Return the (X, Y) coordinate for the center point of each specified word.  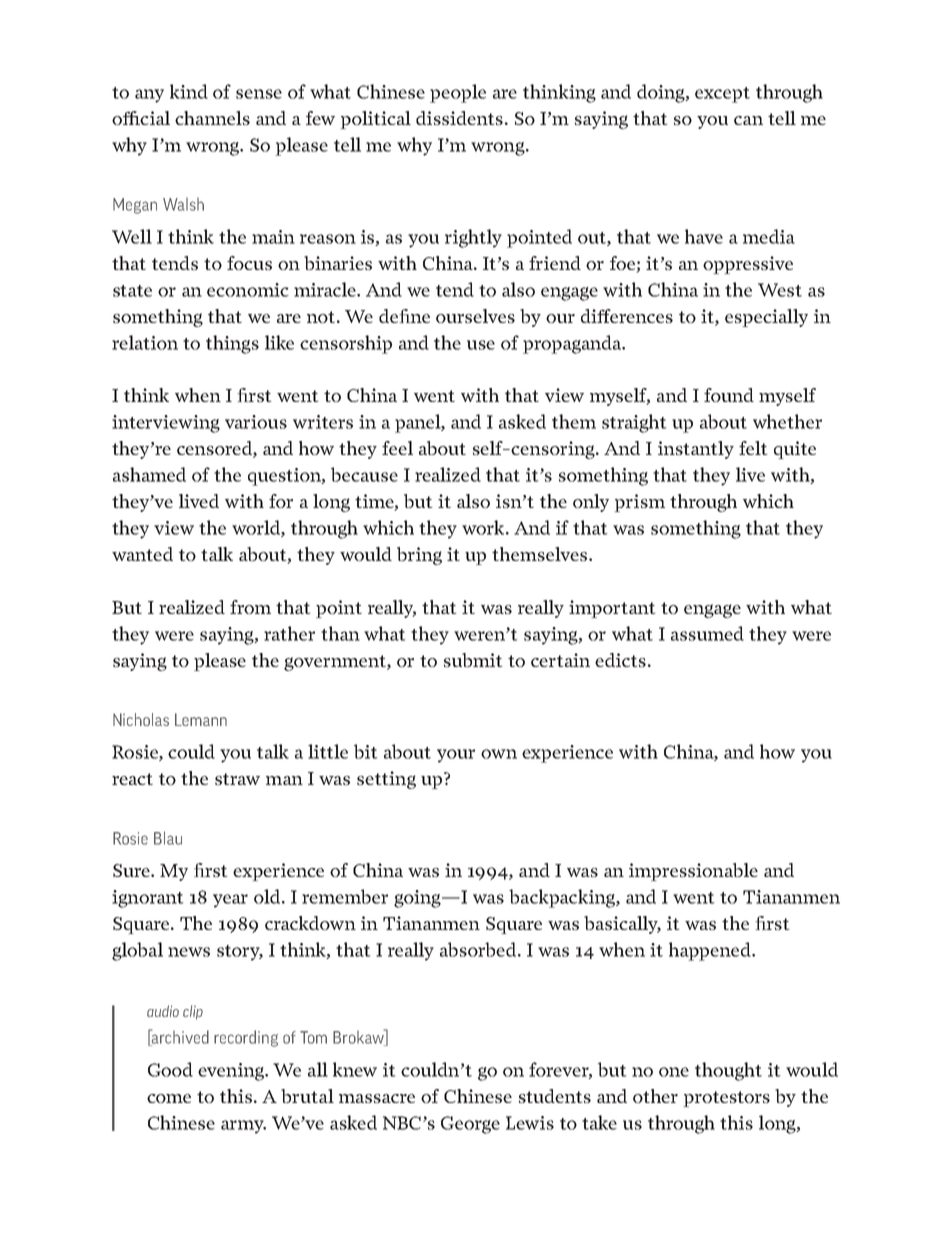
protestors (726, 1099)
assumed (707, 633)
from (250, 607)
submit (473, 660)
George (470, 1125)
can (748, 120)
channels (212, 118)
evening (232, 1072)
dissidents (459, 118)
